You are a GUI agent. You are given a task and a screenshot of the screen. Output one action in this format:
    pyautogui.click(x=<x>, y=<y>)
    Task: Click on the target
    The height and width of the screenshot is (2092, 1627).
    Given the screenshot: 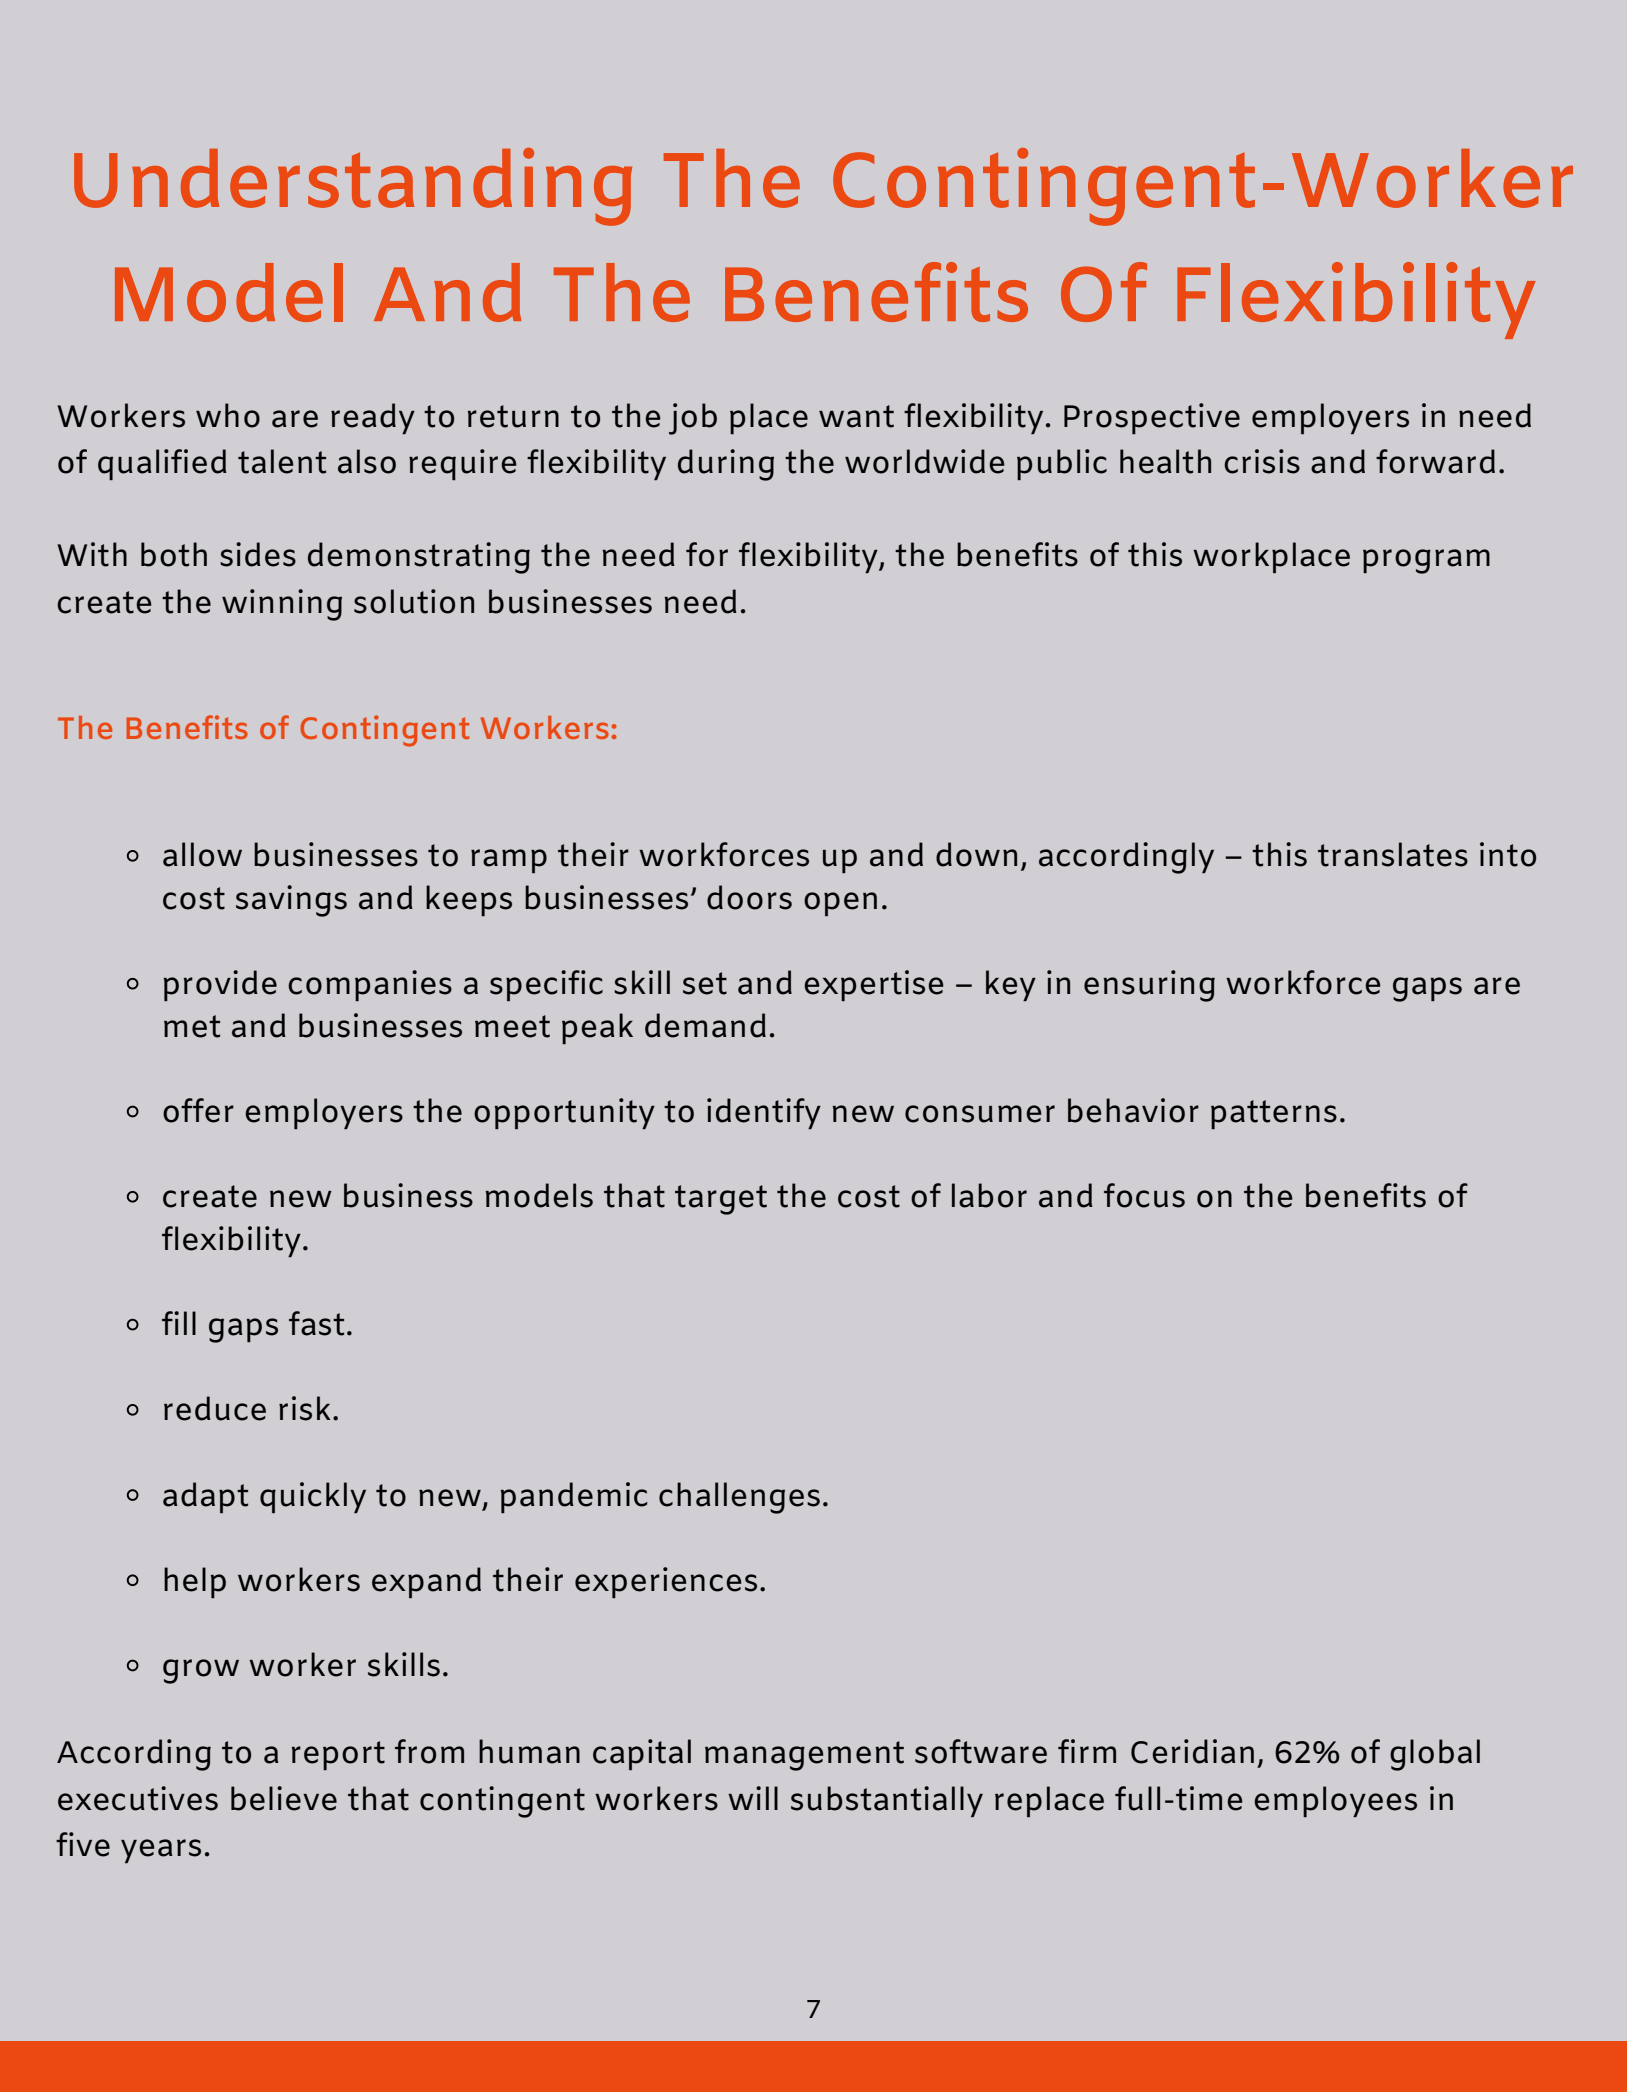 What is the action you would take?
    pyautogui.click(x=721, y=1200)
